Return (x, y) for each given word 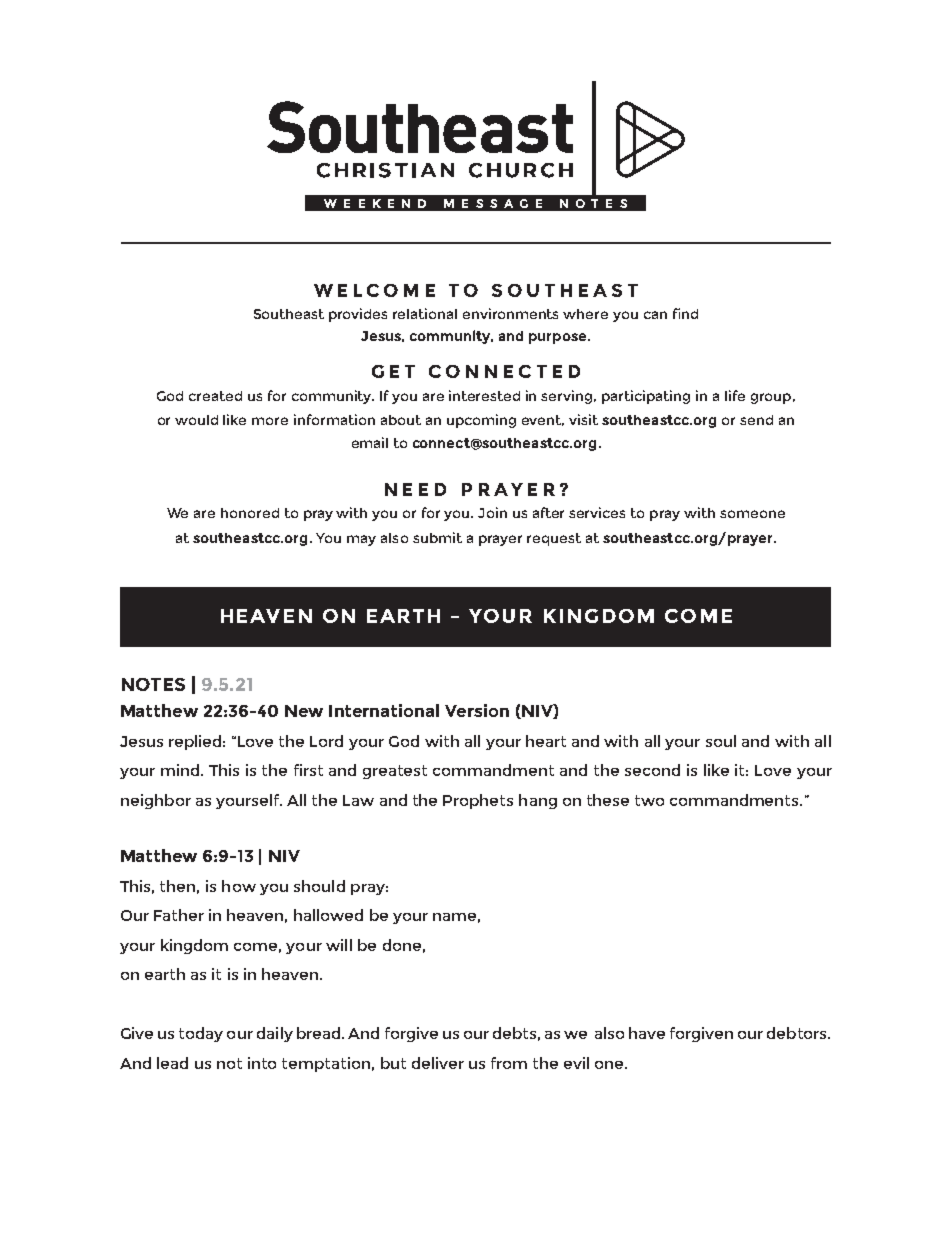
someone (752, 514)
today (201, 1034)
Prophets (478, 801)
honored (250, 513)
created (215, 396)
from (509, 1063)
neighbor (156, 801)
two (649, 800)
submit (437, 537)
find (685, 313)
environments (510, 313)
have (647, 1033)
